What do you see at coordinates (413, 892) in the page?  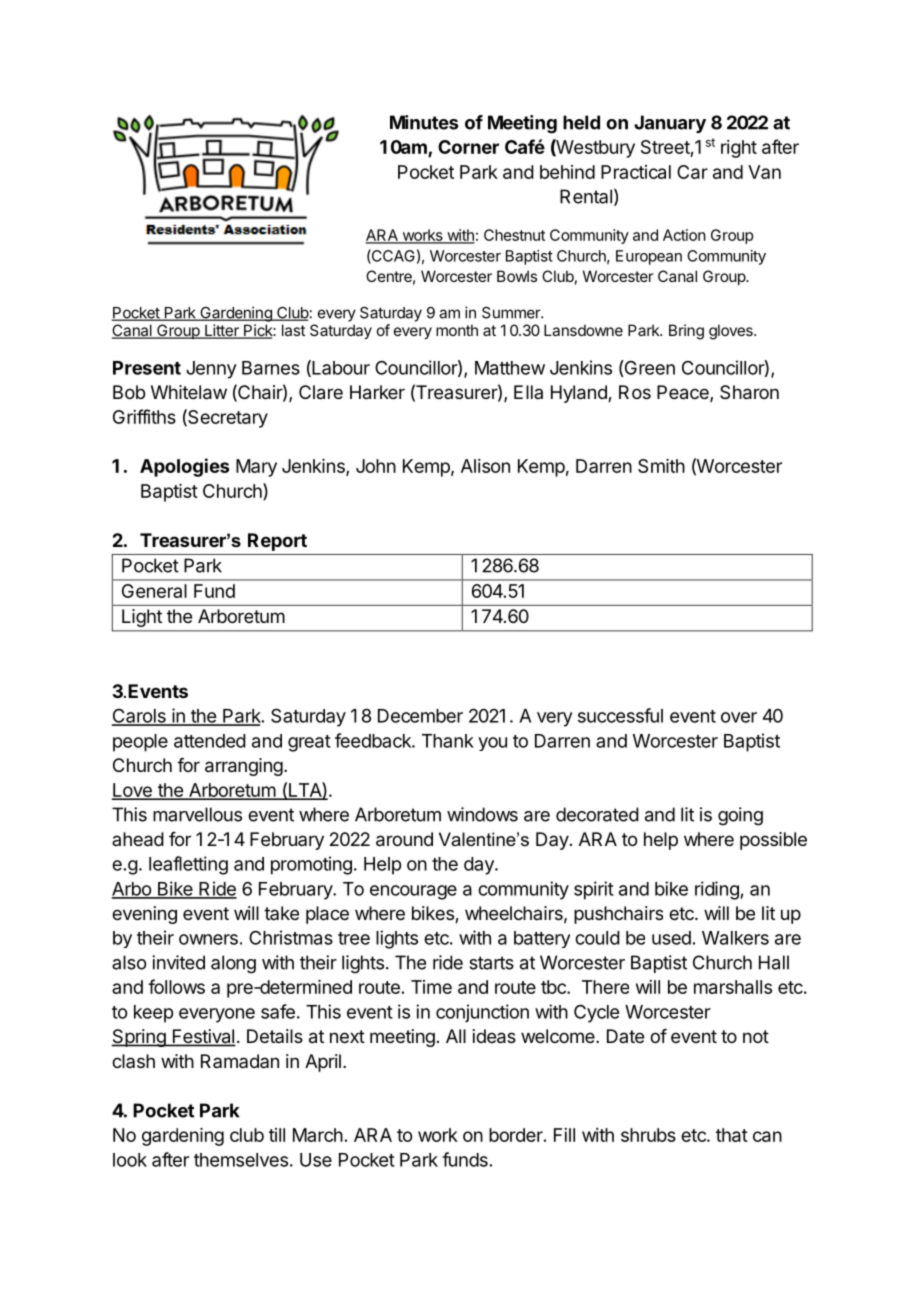 I see `encourage` at bounding box center [413, 892].
